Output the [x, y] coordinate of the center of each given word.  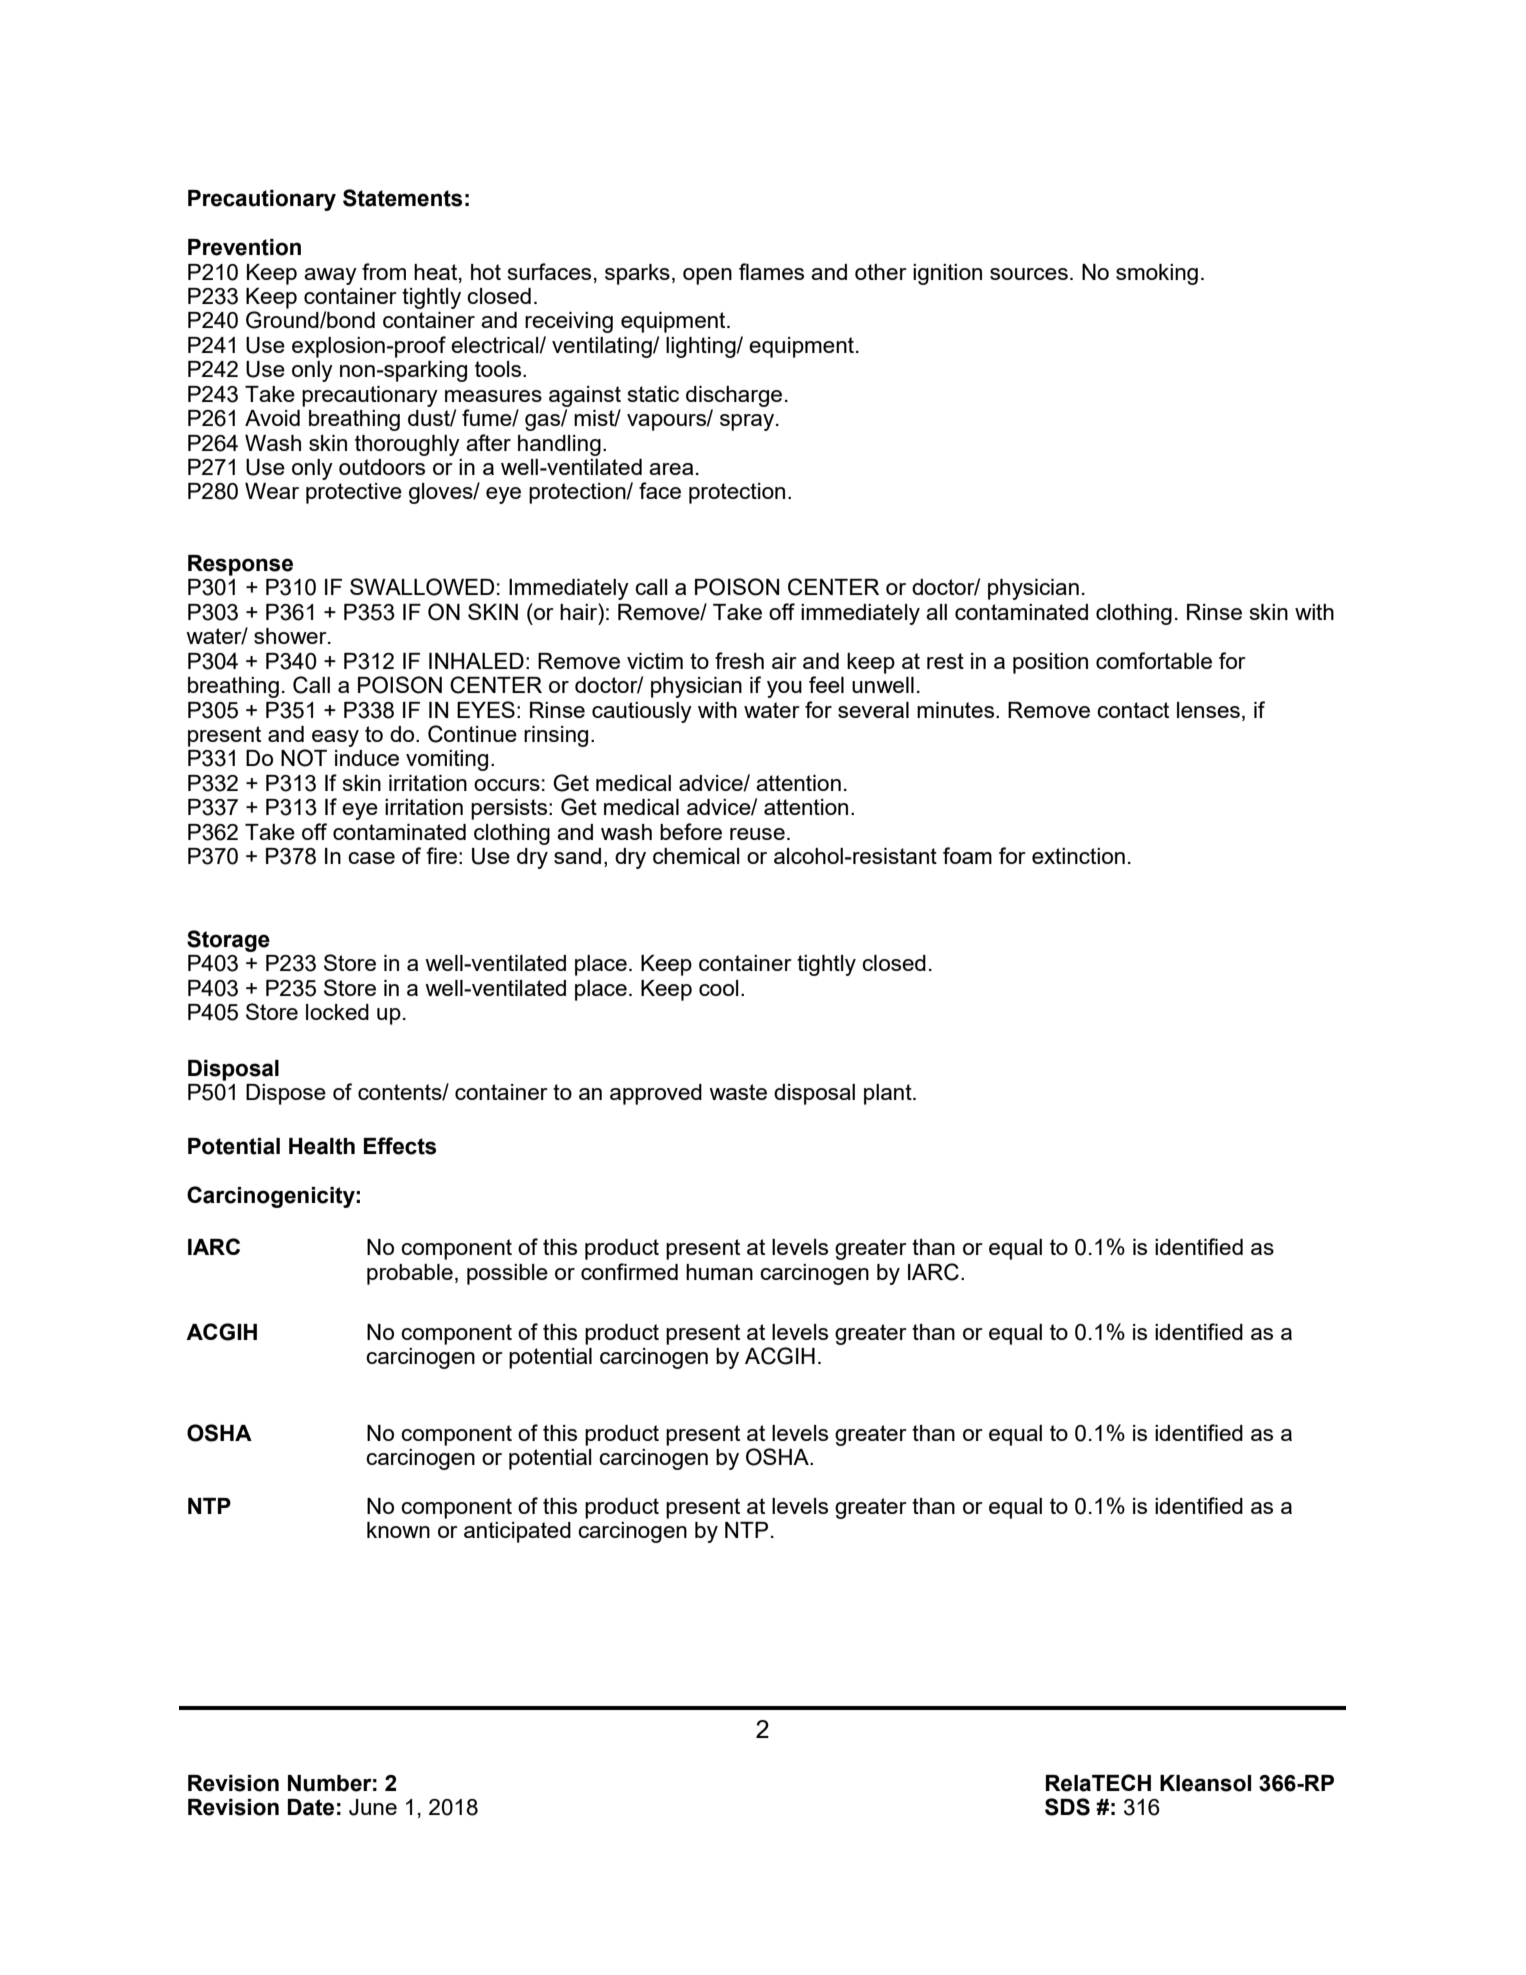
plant [889, 1094]
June [373, 1807]
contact [1133, 710]
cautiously [642, 712]
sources [1029, 274]
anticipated [517, 1532]
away [330, 276]
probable [410, 1274]
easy [335, 738]
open [707, 276]
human [719, 1272]
